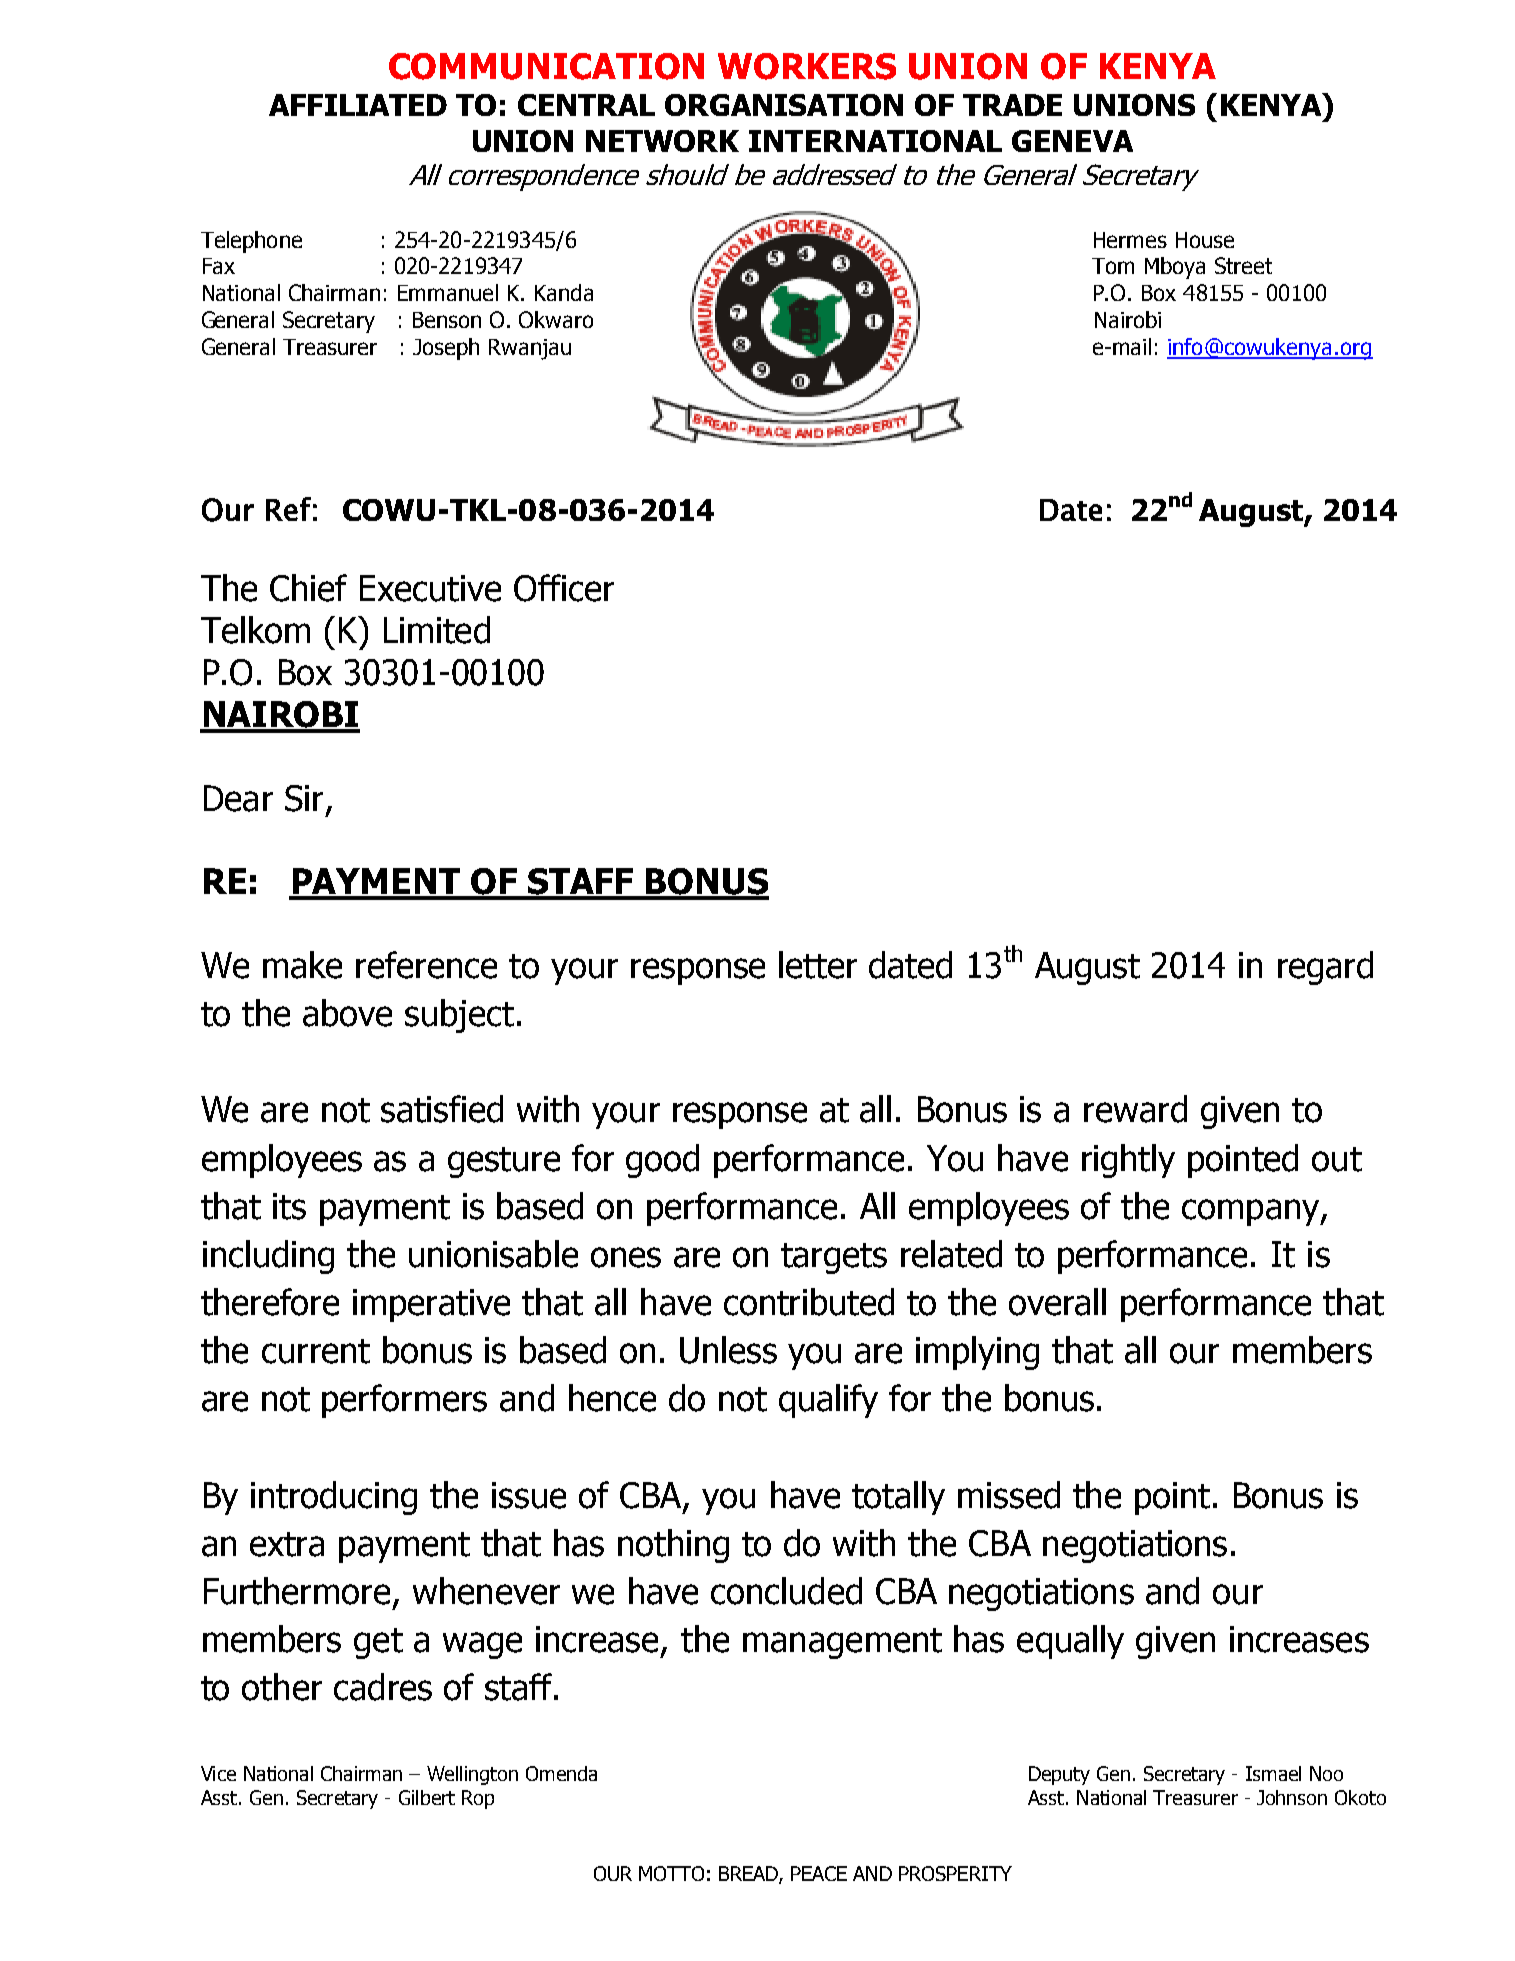 Image resolution: width=1515 pixels, height=1961 pixels. What do you see at coordinates (784, 105) in the screenshot?
I see `ORGANISATION` at bounding box center [784, 105].
